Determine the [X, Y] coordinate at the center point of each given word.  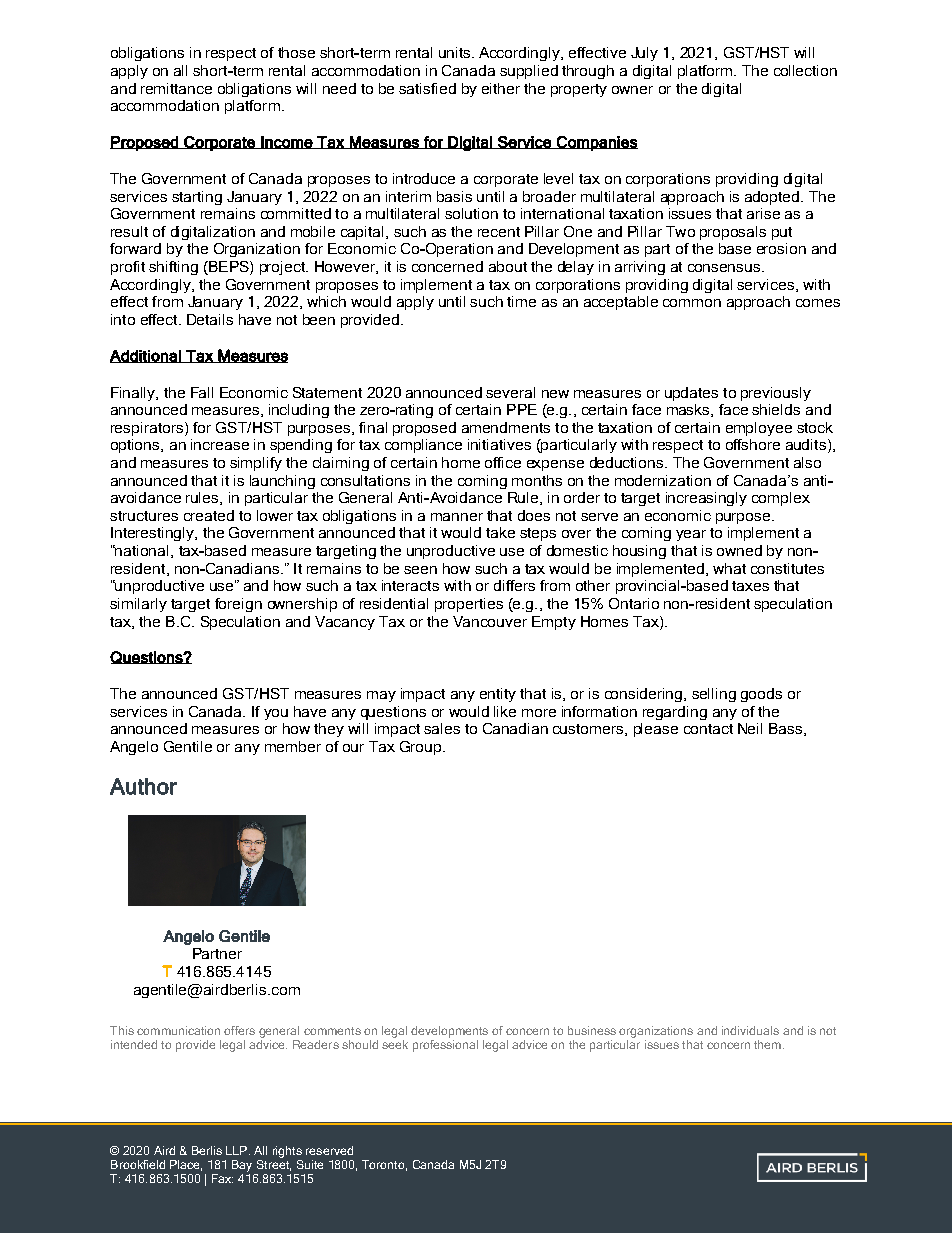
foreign [238, 605]
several [510, 392]
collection [805, 70]
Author [143, 786]
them [767, 1044]
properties [469, 605]
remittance [176, 88]
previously [776, 394]
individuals [750, 1030]
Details [210, 319]
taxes [750, 586]
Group [422, 748]
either [501, 88]
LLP [236, 1150]
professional [445, 1044]
